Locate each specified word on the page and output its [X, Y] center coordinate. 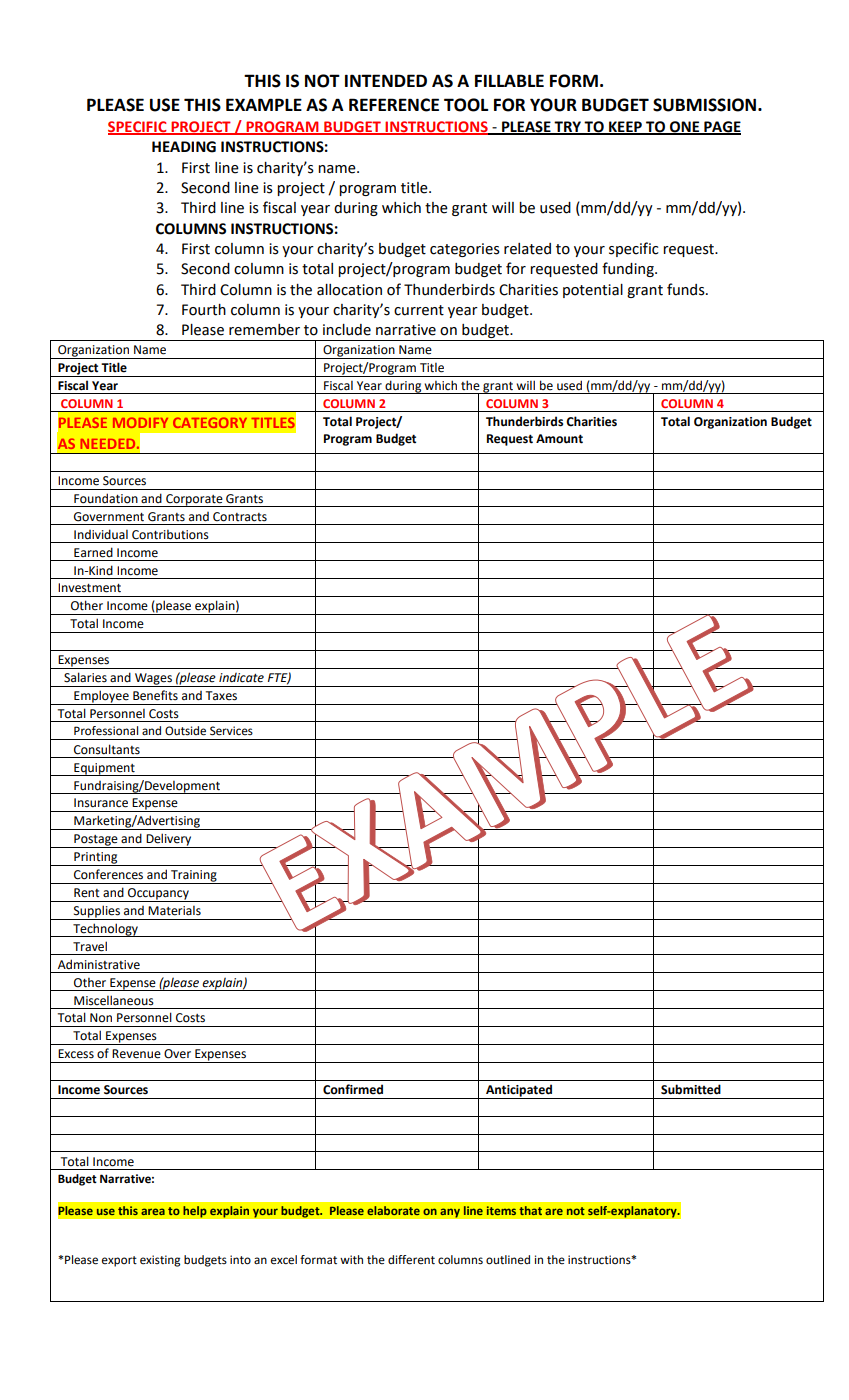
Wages [153, 680]
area [153, 1211]
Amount [559, 439]
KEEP [625, 128]
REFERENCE [394, 105]
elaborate [393, 1210]
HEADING [184, 147]
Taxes [221, 696]
